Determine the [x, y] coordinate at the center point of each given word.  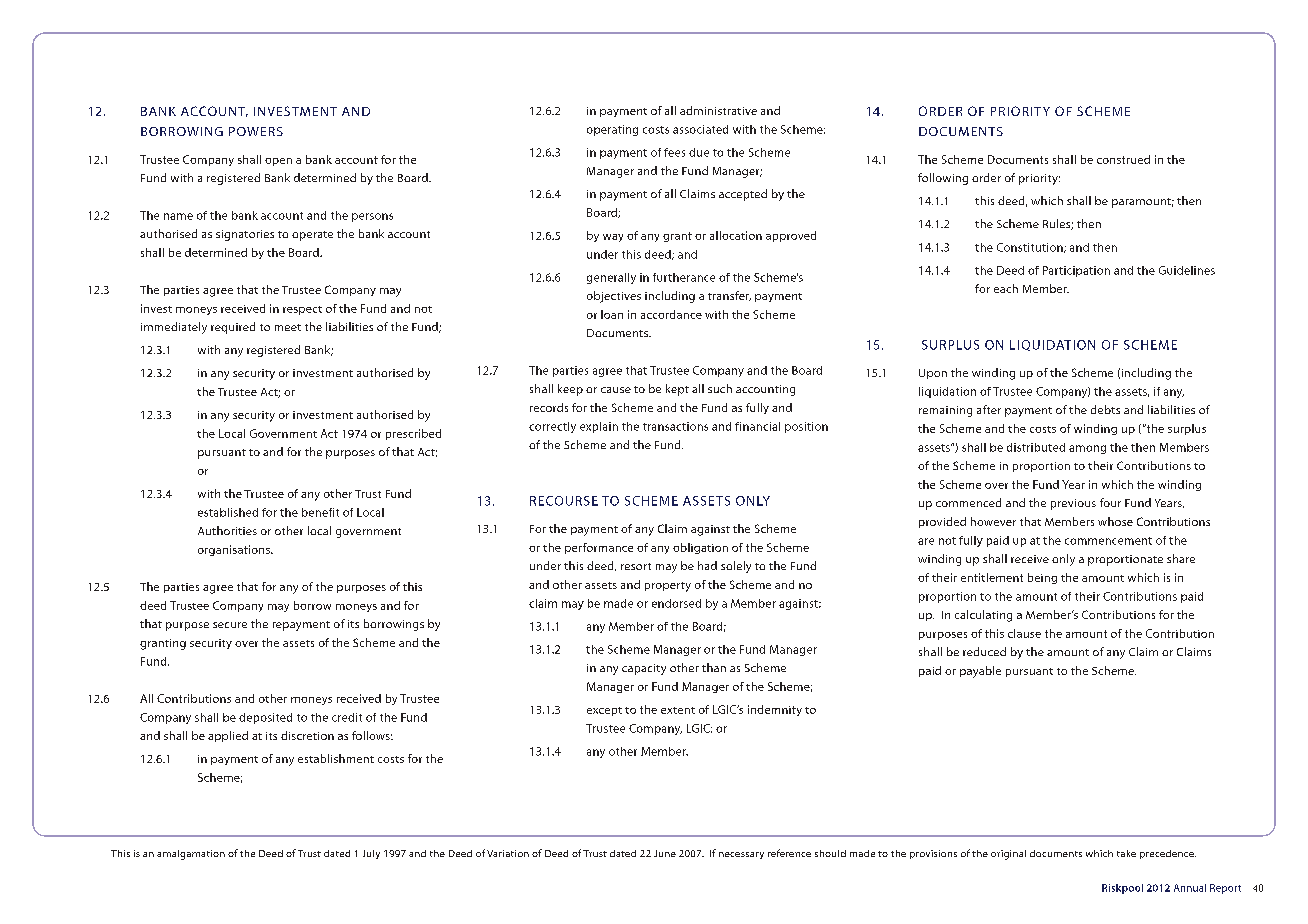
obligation [700, 548]
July [371, 854]
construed [1123, 159]
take [1126, 853]
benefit [320, 512]
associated [700, 129]
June [665, 853]
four [1110, 502]
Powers [256, 131]
